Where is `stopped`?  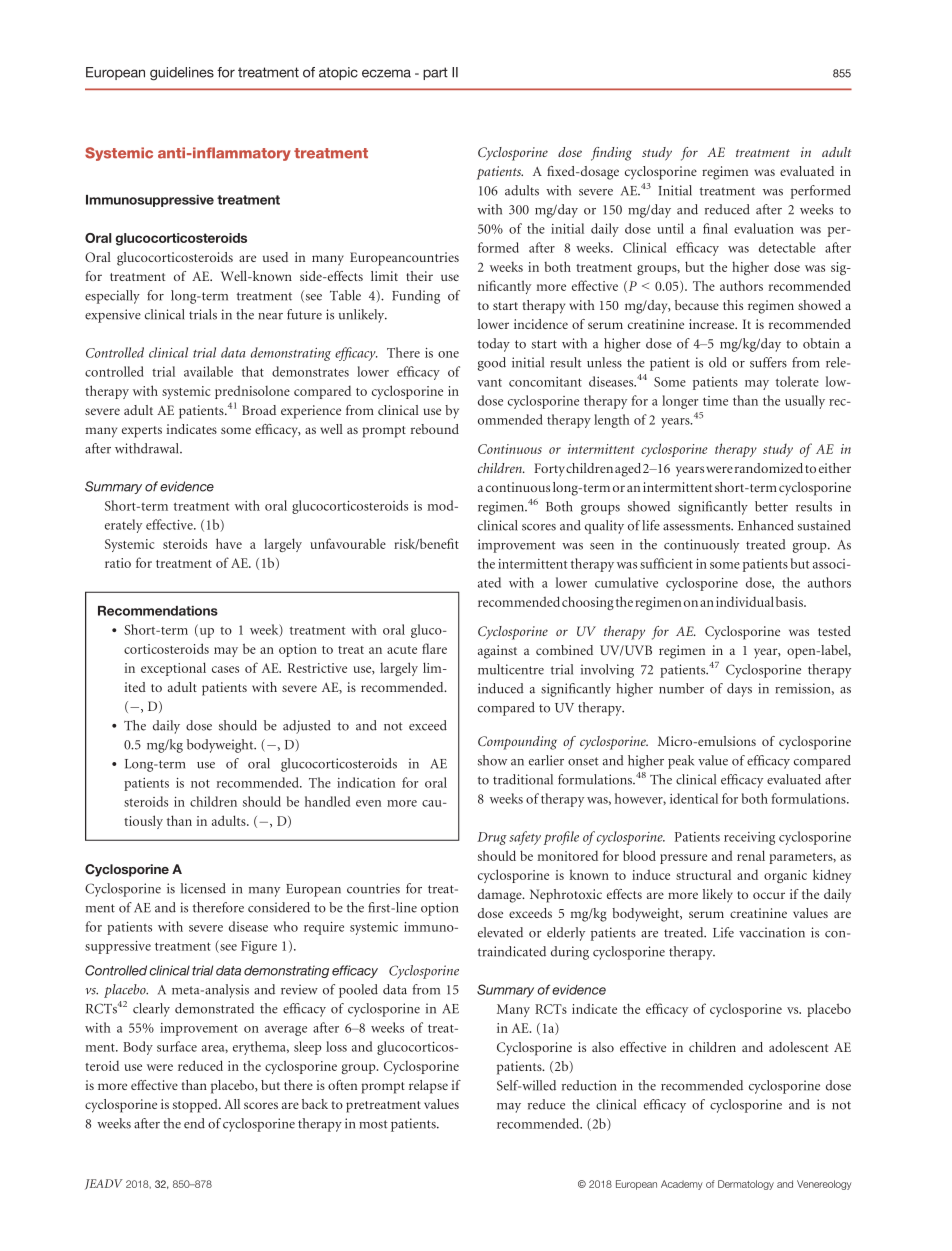 stopped is located at coordinates (196, 1106).
